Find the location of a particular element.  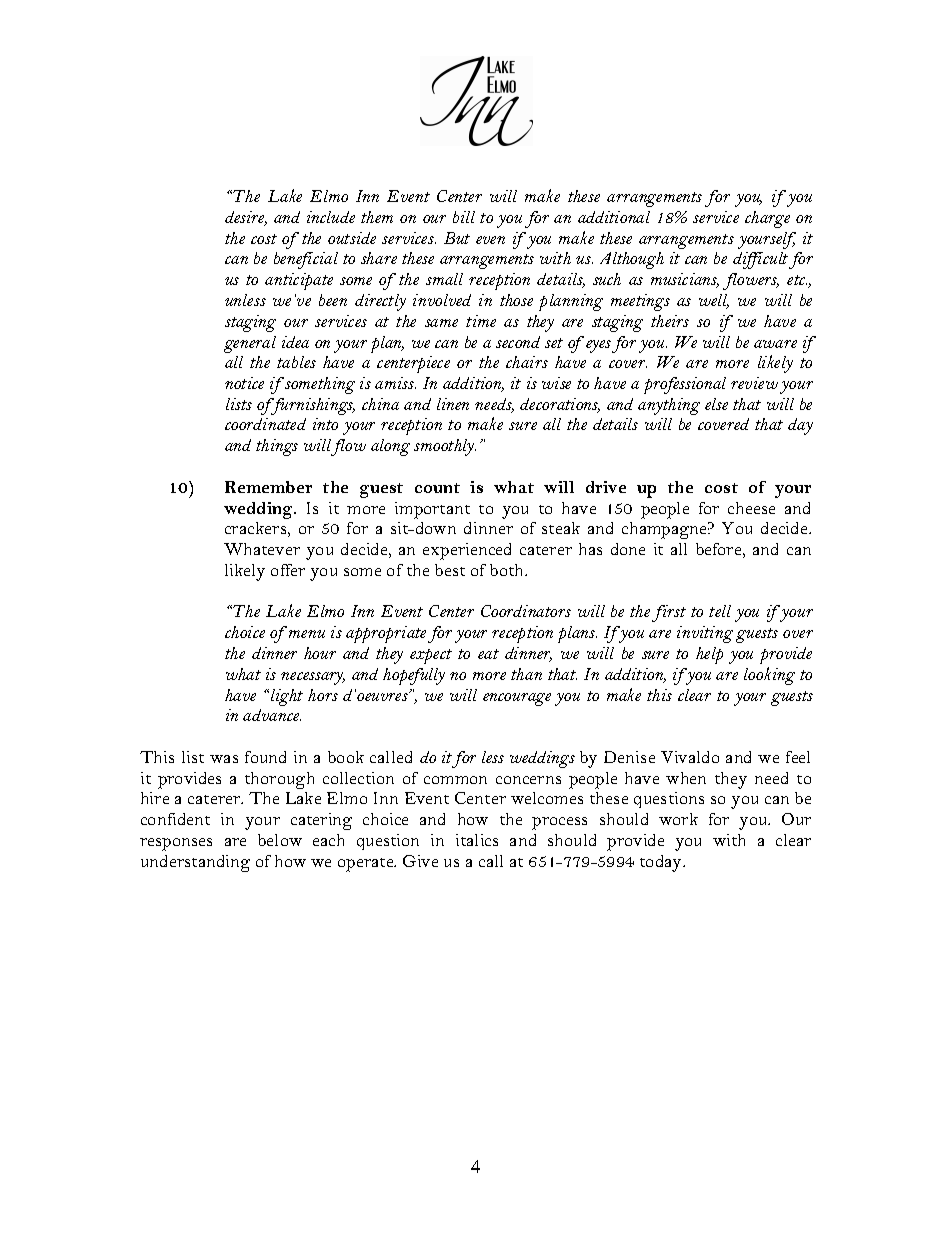

below is located at coordinates (280, 840).
